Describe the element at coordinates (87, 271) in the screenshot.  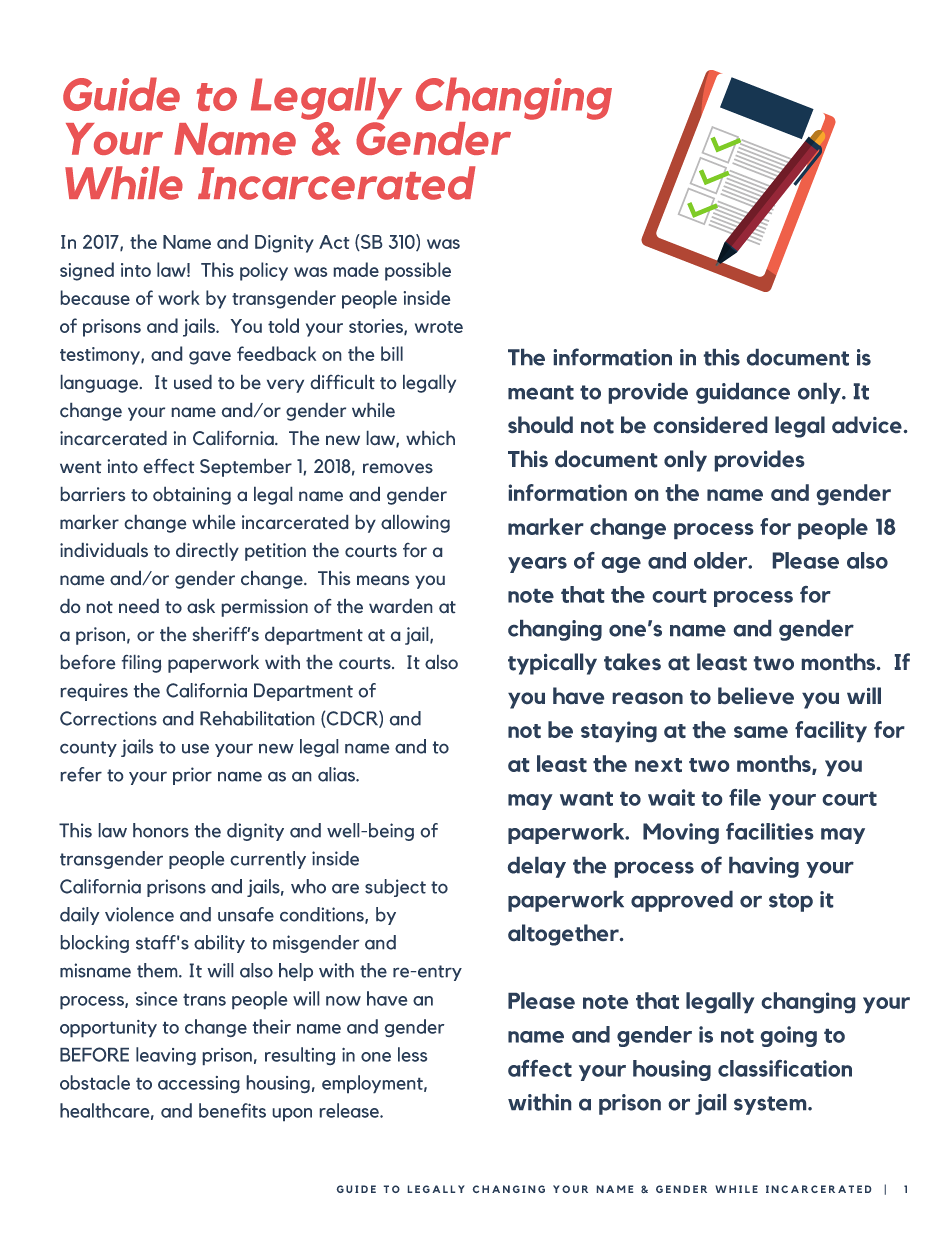
I see `signed` at that location.
